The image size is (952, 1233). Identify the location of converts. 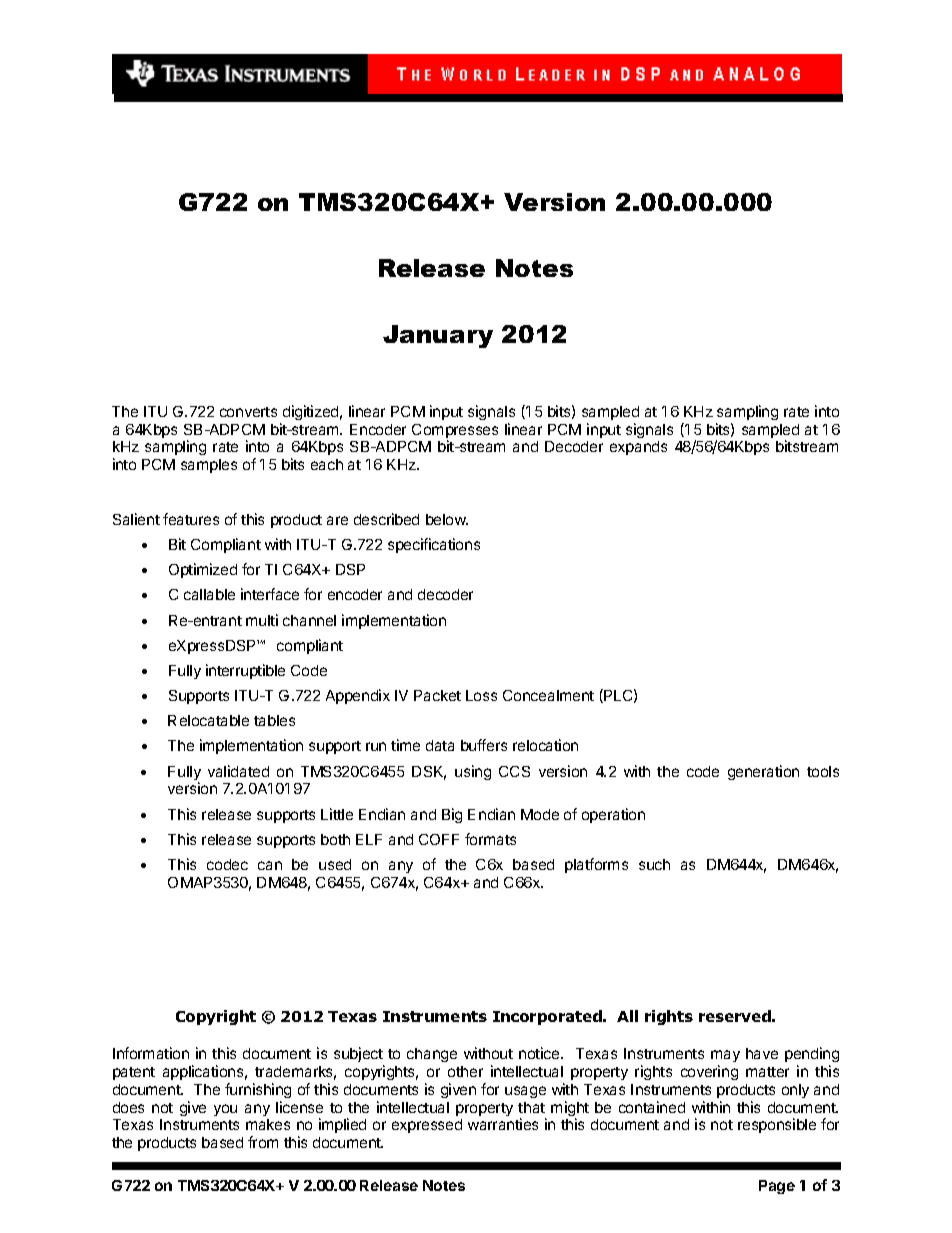
(248, 412).
